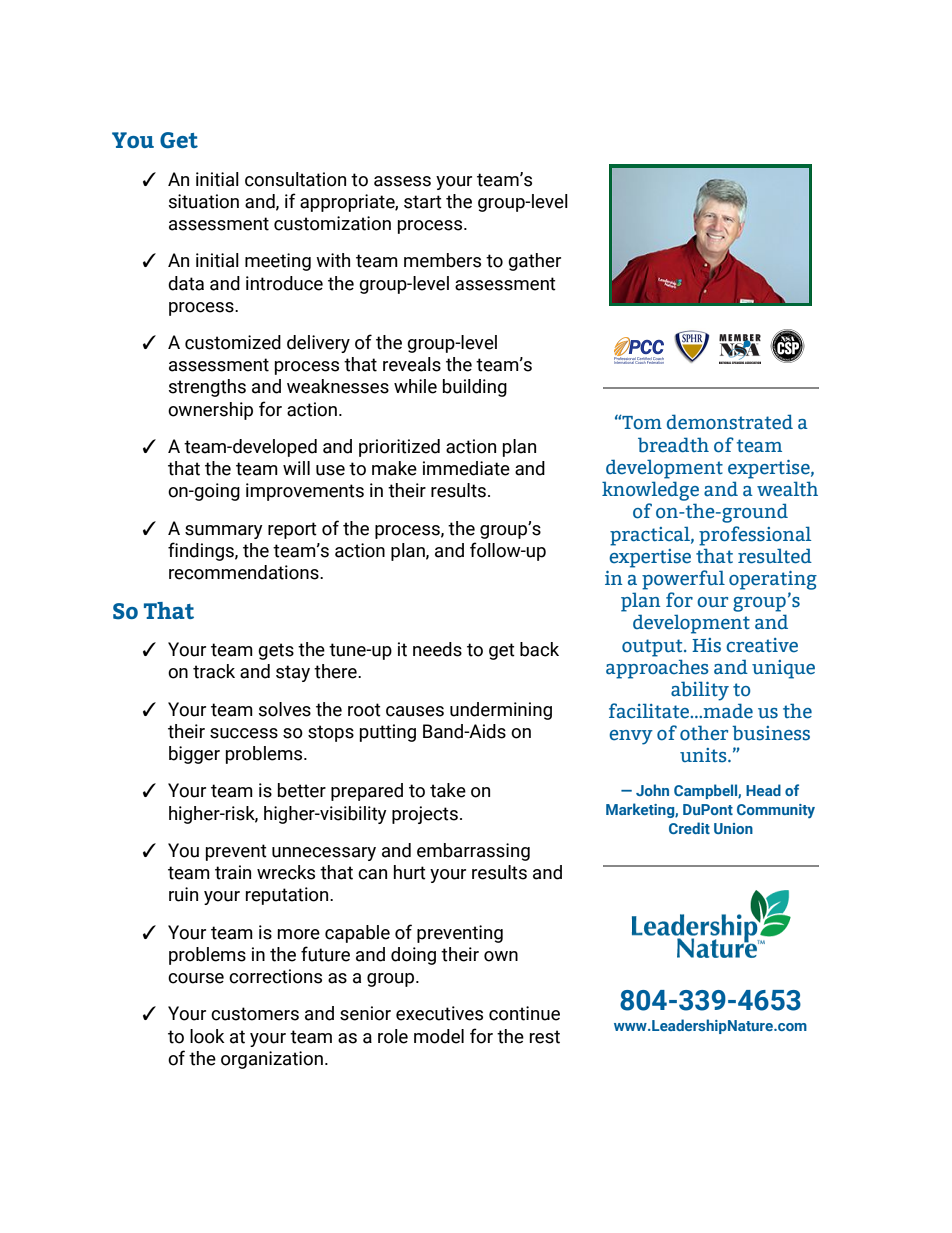 The width and height of the screenshot is (952, 1233). I want to click on His, so click(706, 645).
